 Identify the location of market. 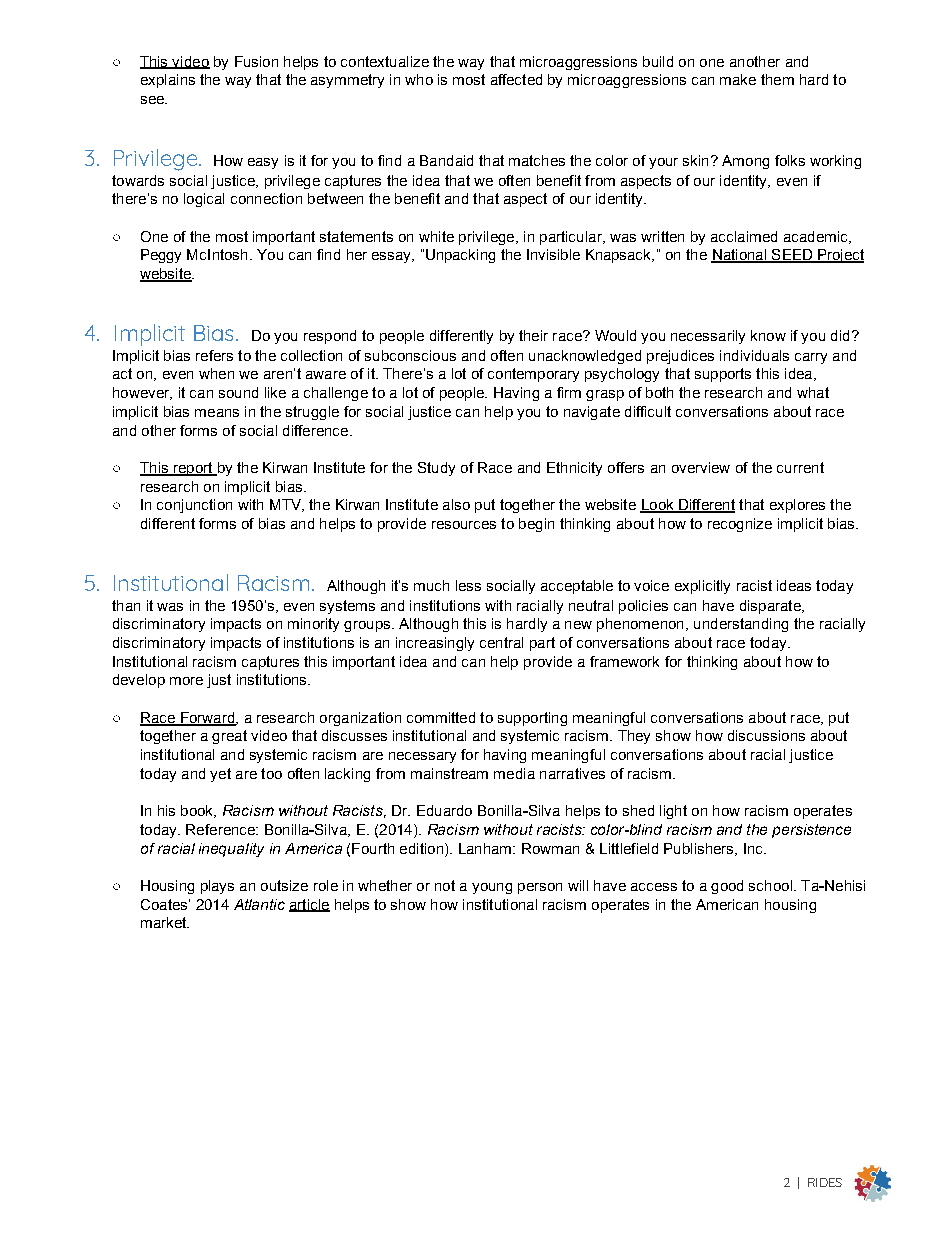
(165, 922).
